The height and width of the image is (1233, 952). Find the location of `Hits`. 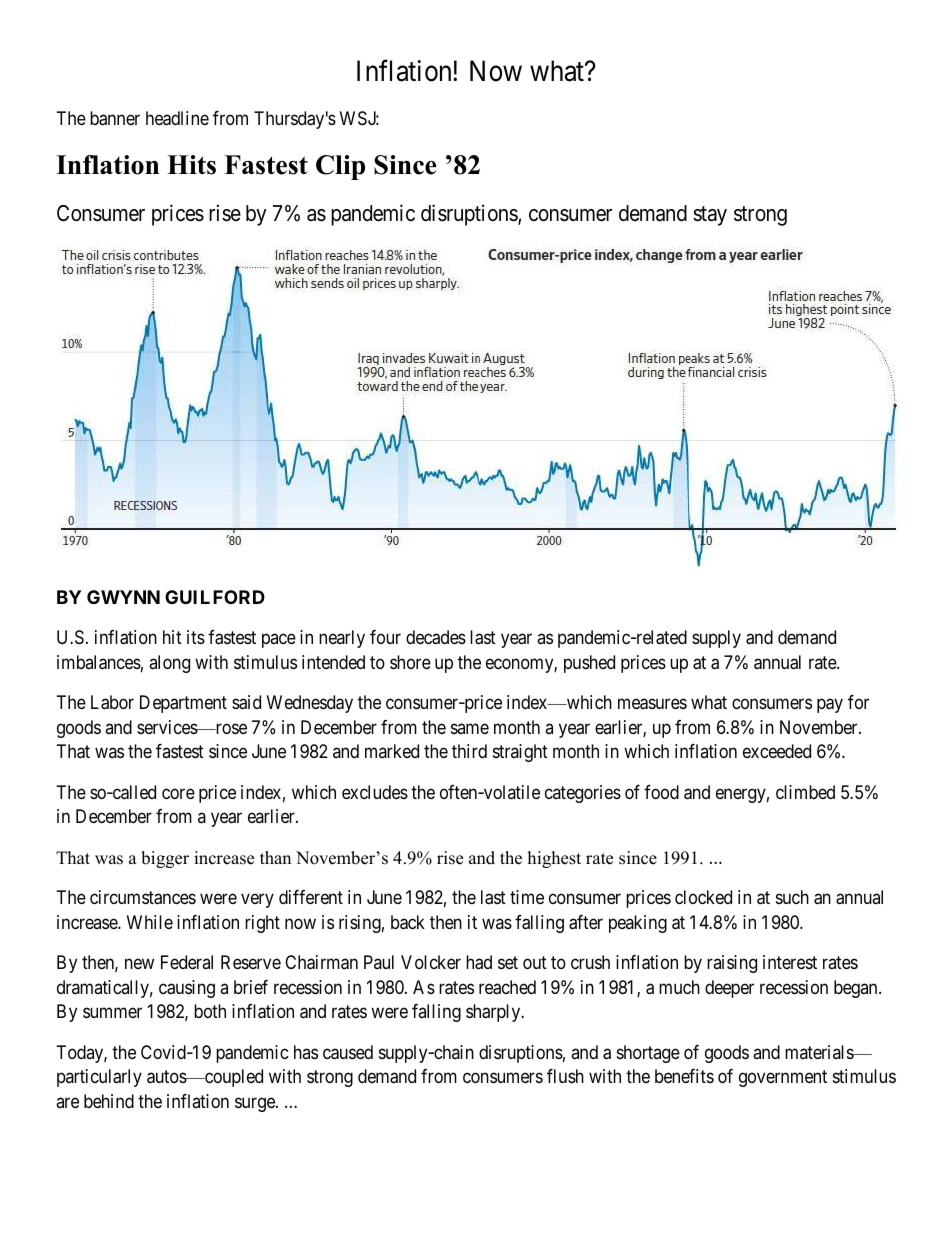

Hits is located at coordinates (191, 165).
